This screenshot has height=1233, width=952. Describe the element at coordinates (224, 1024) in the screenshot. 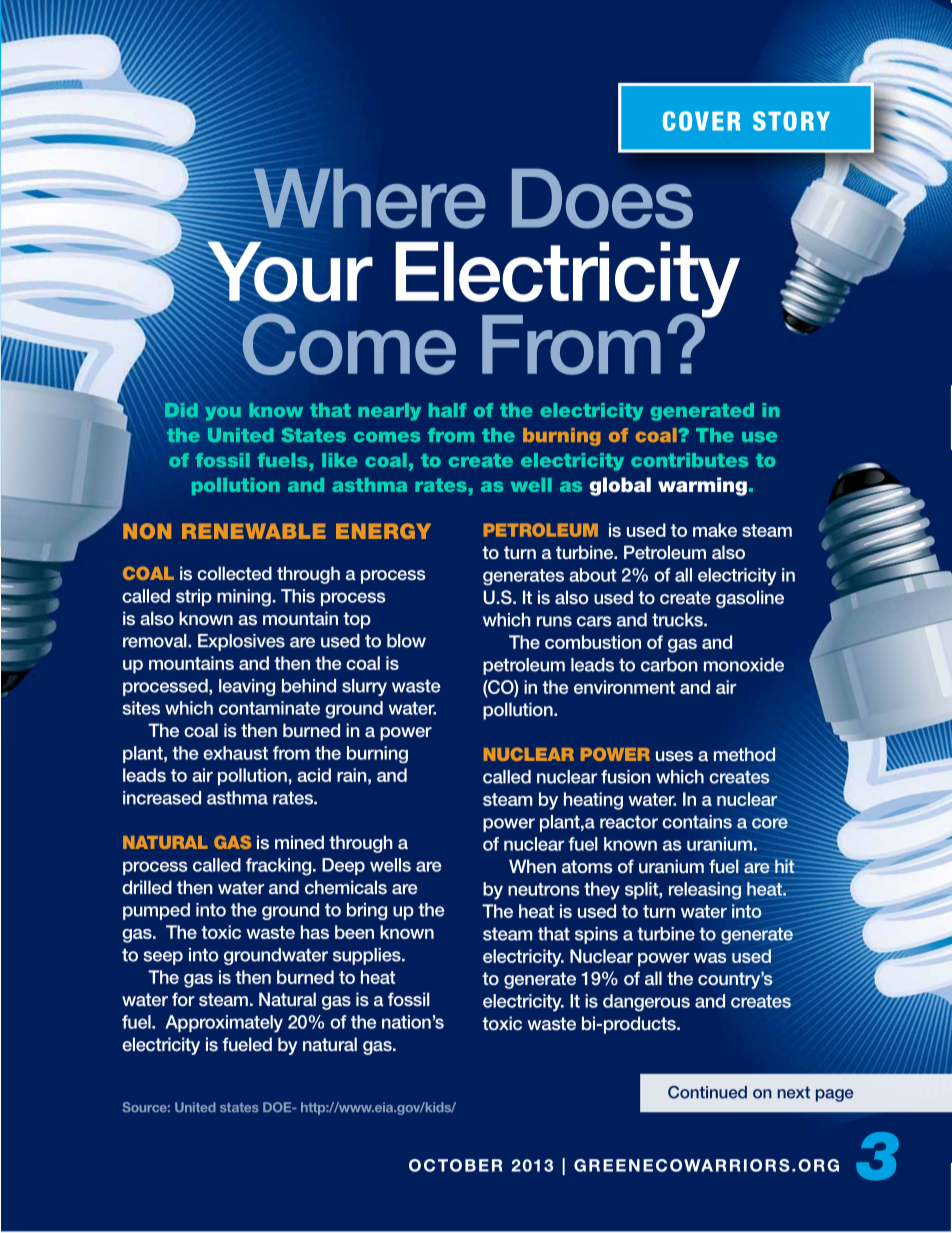

I see `Approximately` at that location.
